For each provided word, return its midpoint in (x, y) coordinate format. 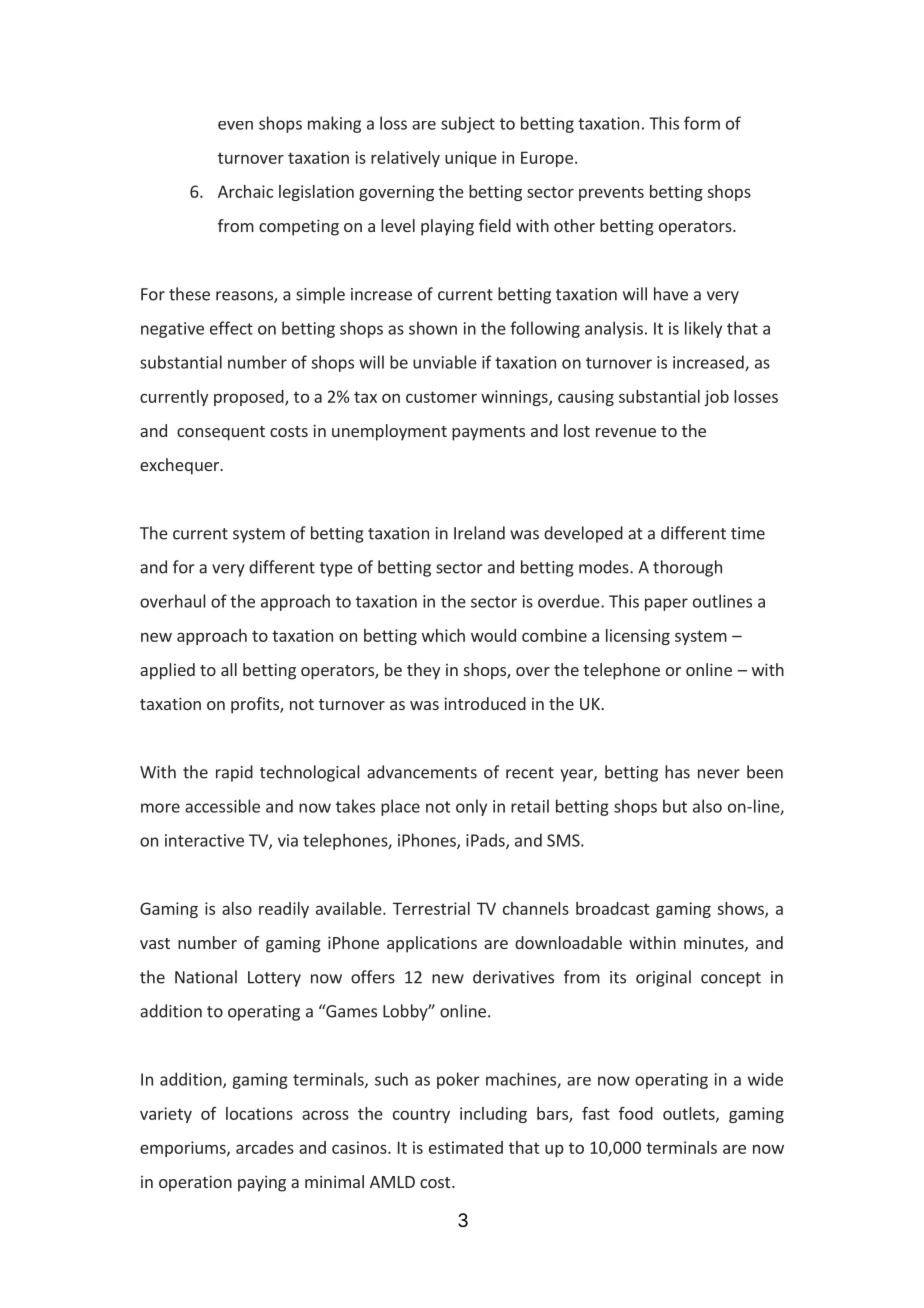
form (702, 123)
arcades (265, 1147)
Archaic (245, 191)
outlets (690, 1114)
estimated (466, 1147)
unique (471, 159)
